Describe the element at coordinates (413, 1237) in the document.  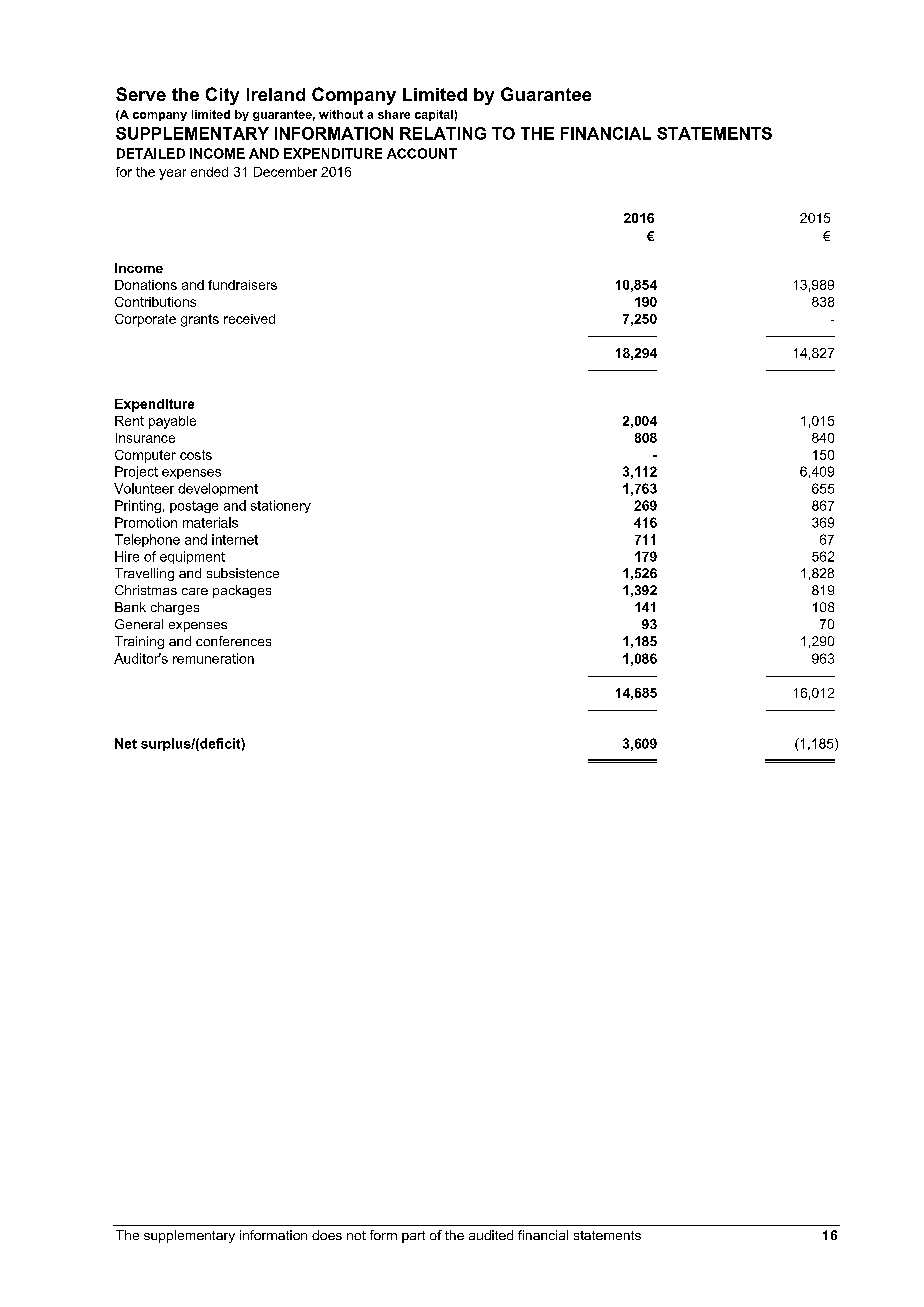
I see `part` at that location.
